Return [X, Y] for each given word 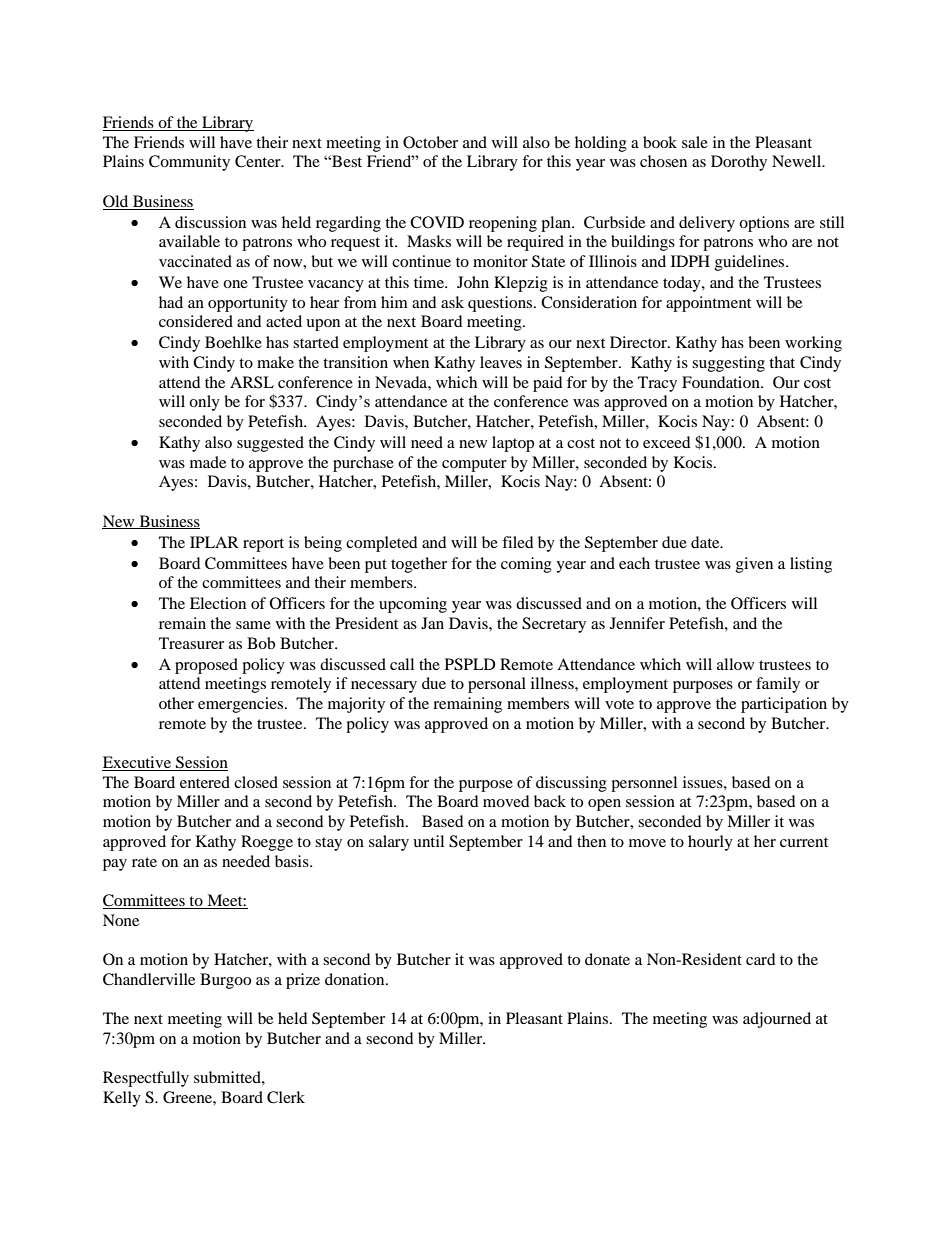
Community [189, 163]
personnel [644, 784]
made [208, 462]
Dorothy [739, 163]
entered [205, 782]
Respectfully [146, 1079]
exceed [667, 442]
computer [474, 465]
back [550, 801]
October [430, 142]
